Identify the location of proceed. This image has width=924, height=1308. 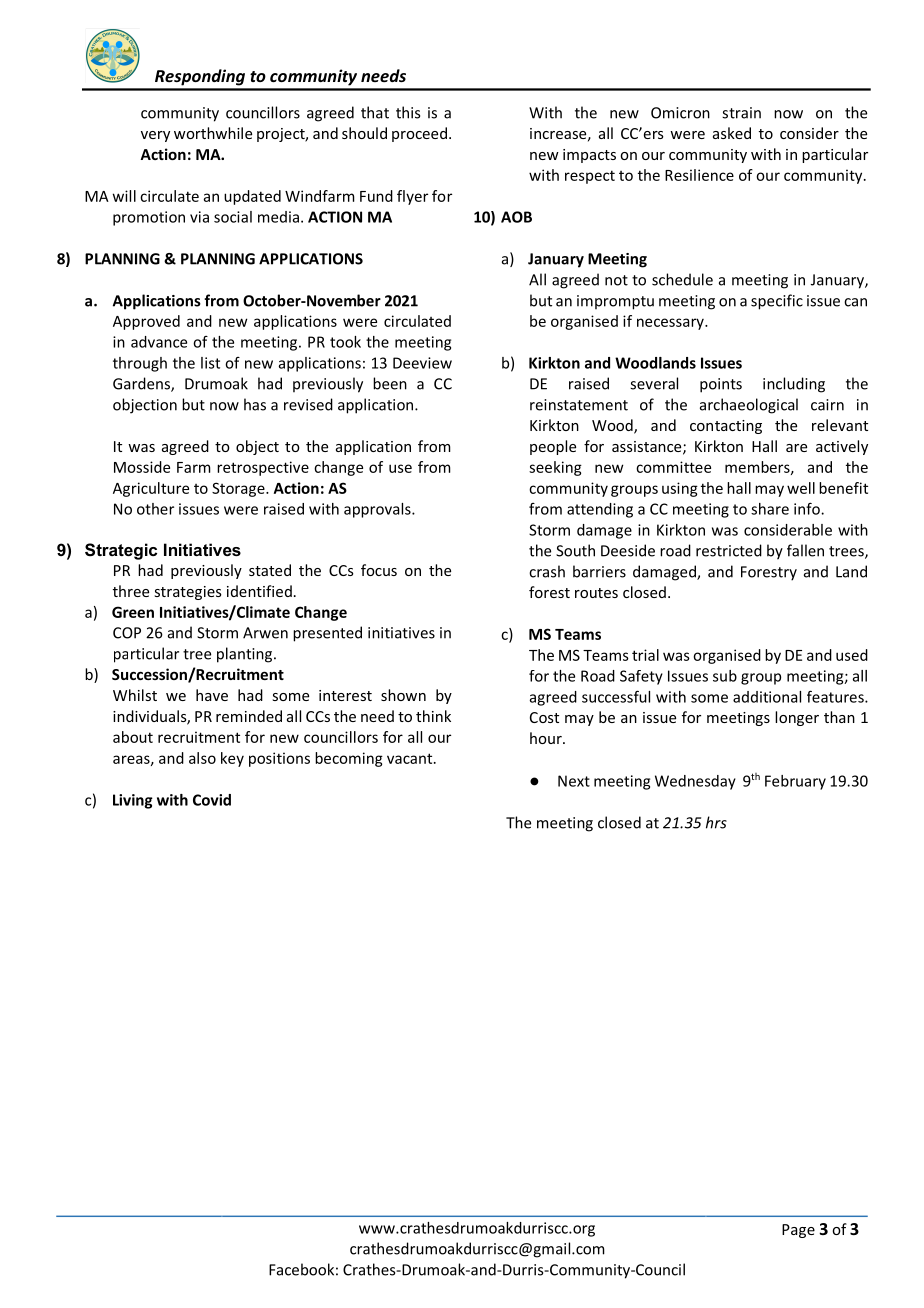
(419, 134).
